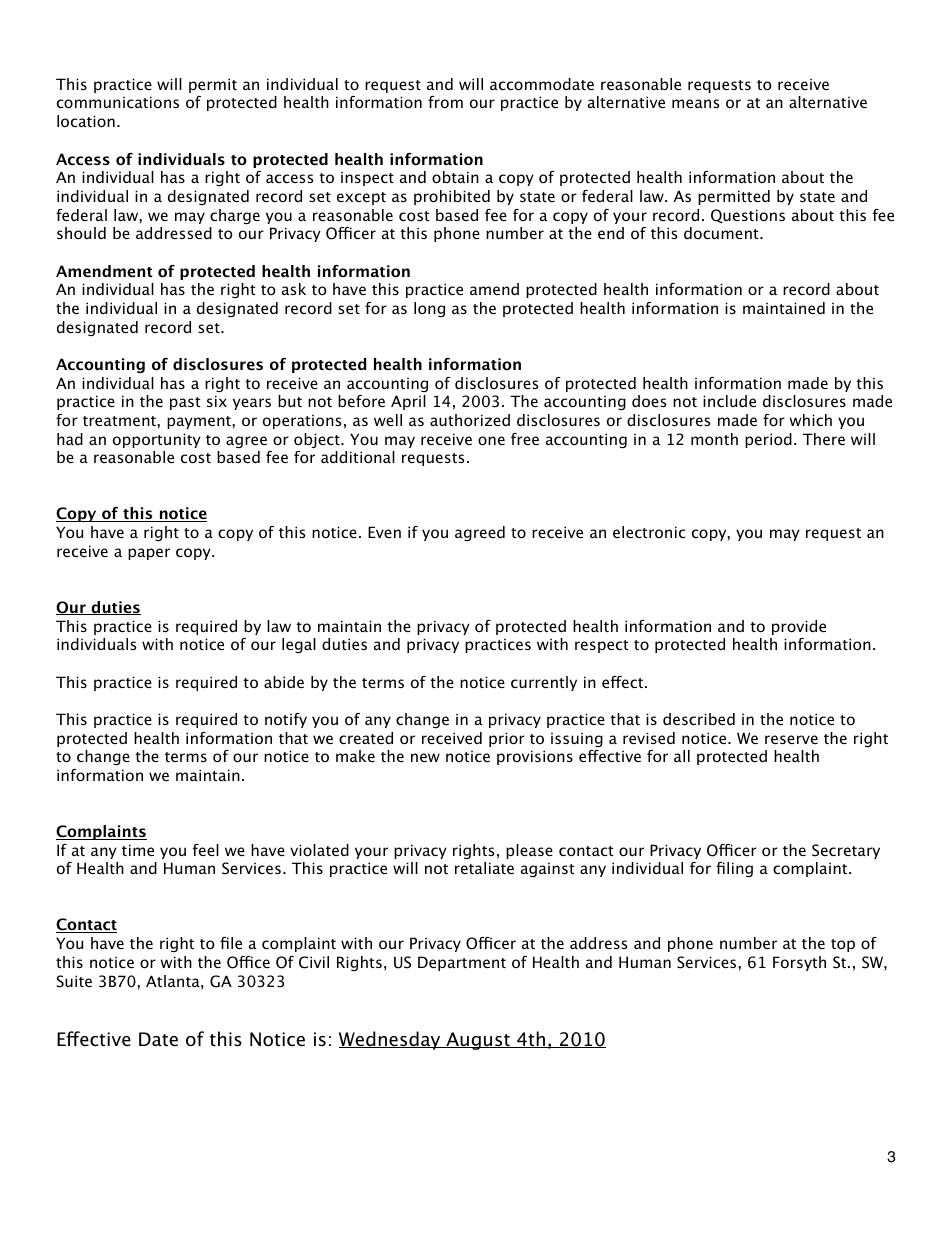 The width and height of the document is (952, 1233). I want to click on Suite, so click(74, 981).
